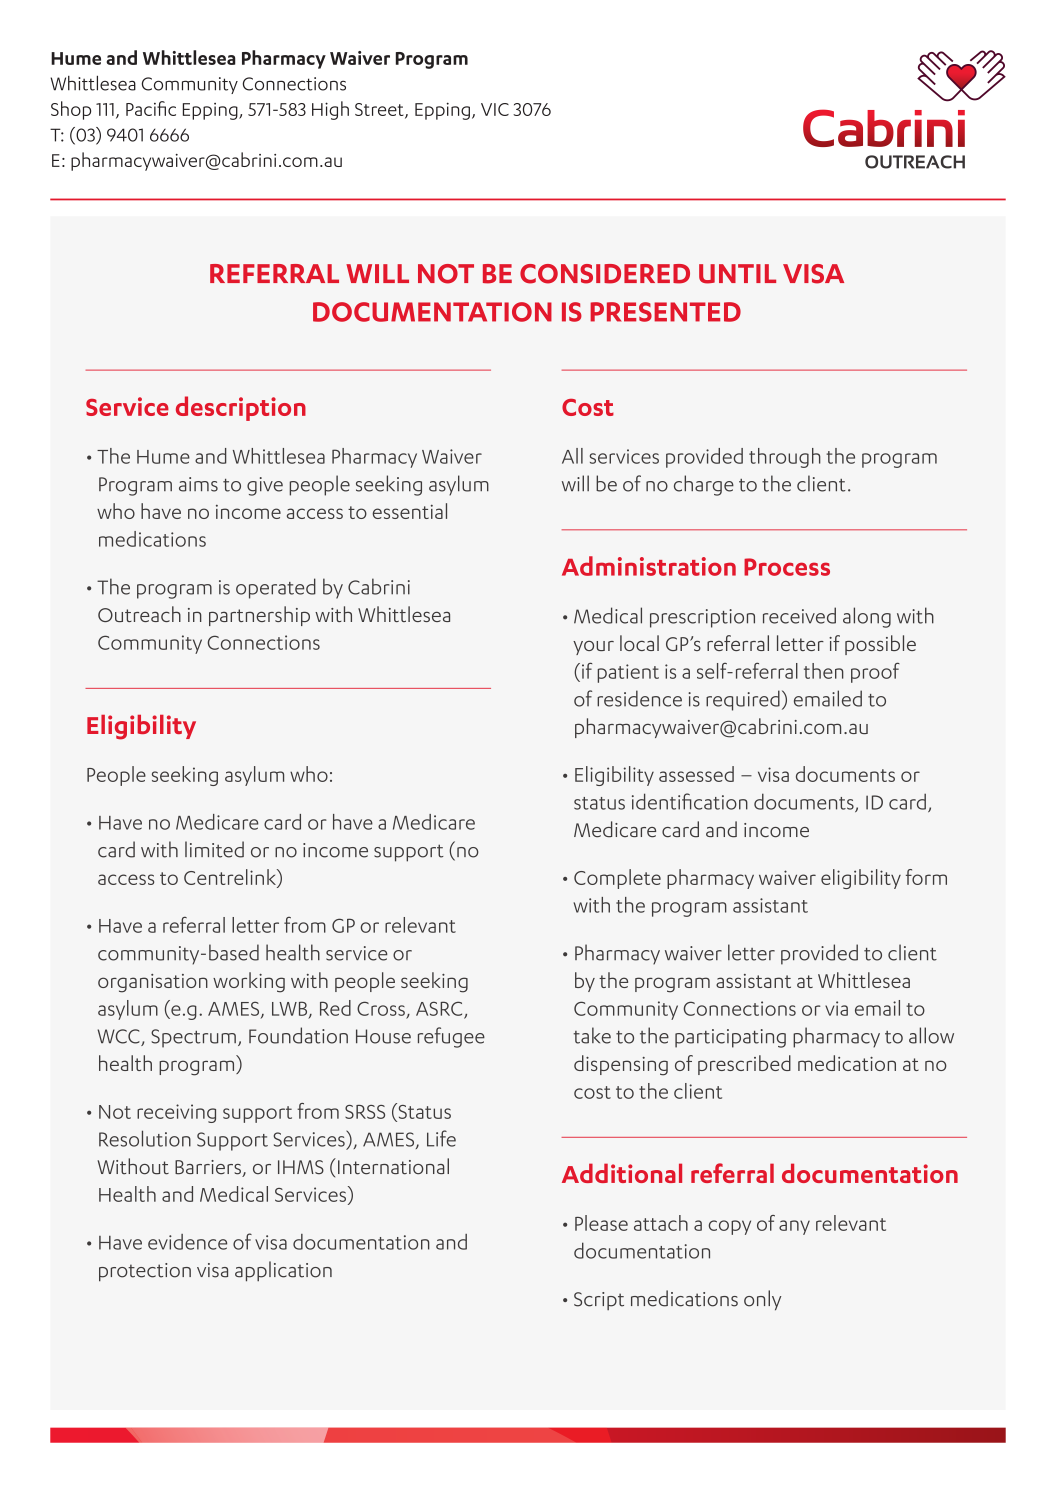 This document has height=1493, width=1056. What do you see at coordinates (151, 108) in the document?
I see `Pacific` at bounding box center [151, 108].
